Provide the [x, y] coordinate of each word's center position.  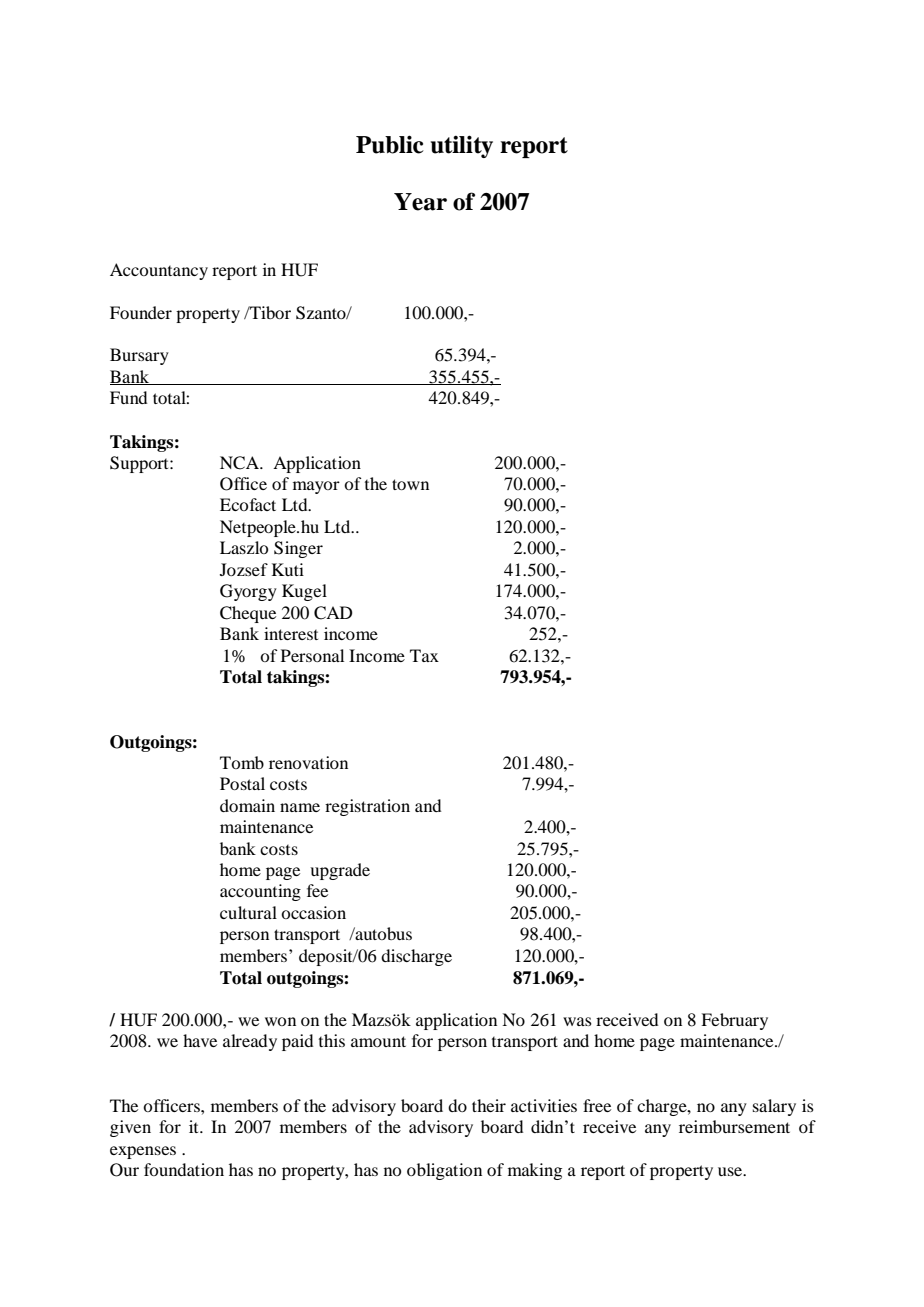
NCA [241, 463]
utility [462, 146]
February [734, 1021]
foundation [184, 1169]
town [410, 484]
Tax [424, 655]
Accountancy [159, 271]
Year [420, 202]
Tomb [242, 762]
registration [367, 807]
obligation [444, 1171]
